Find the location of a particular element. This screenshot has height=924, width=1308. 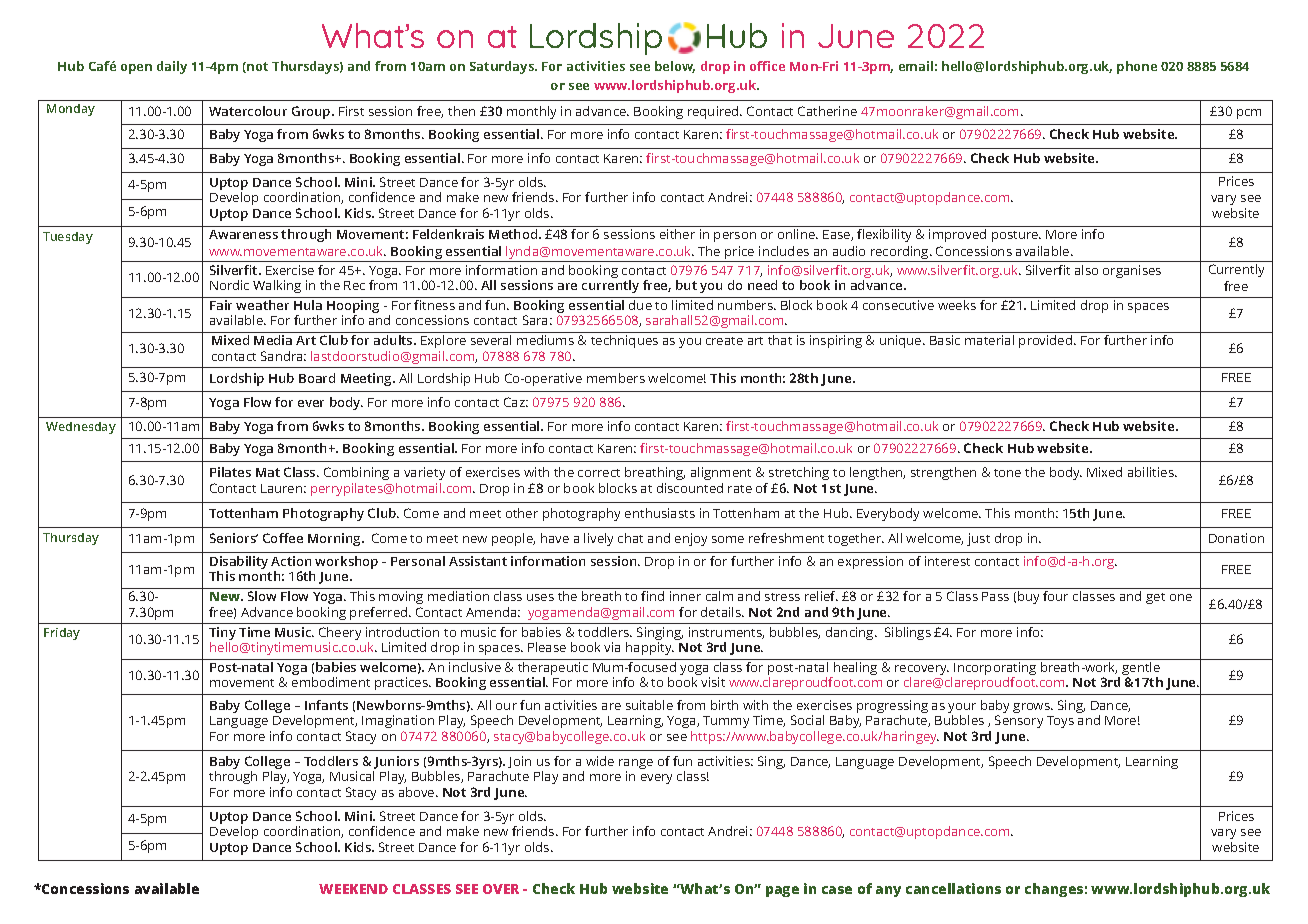

Watercolour is located at coordinates (248, 111).
